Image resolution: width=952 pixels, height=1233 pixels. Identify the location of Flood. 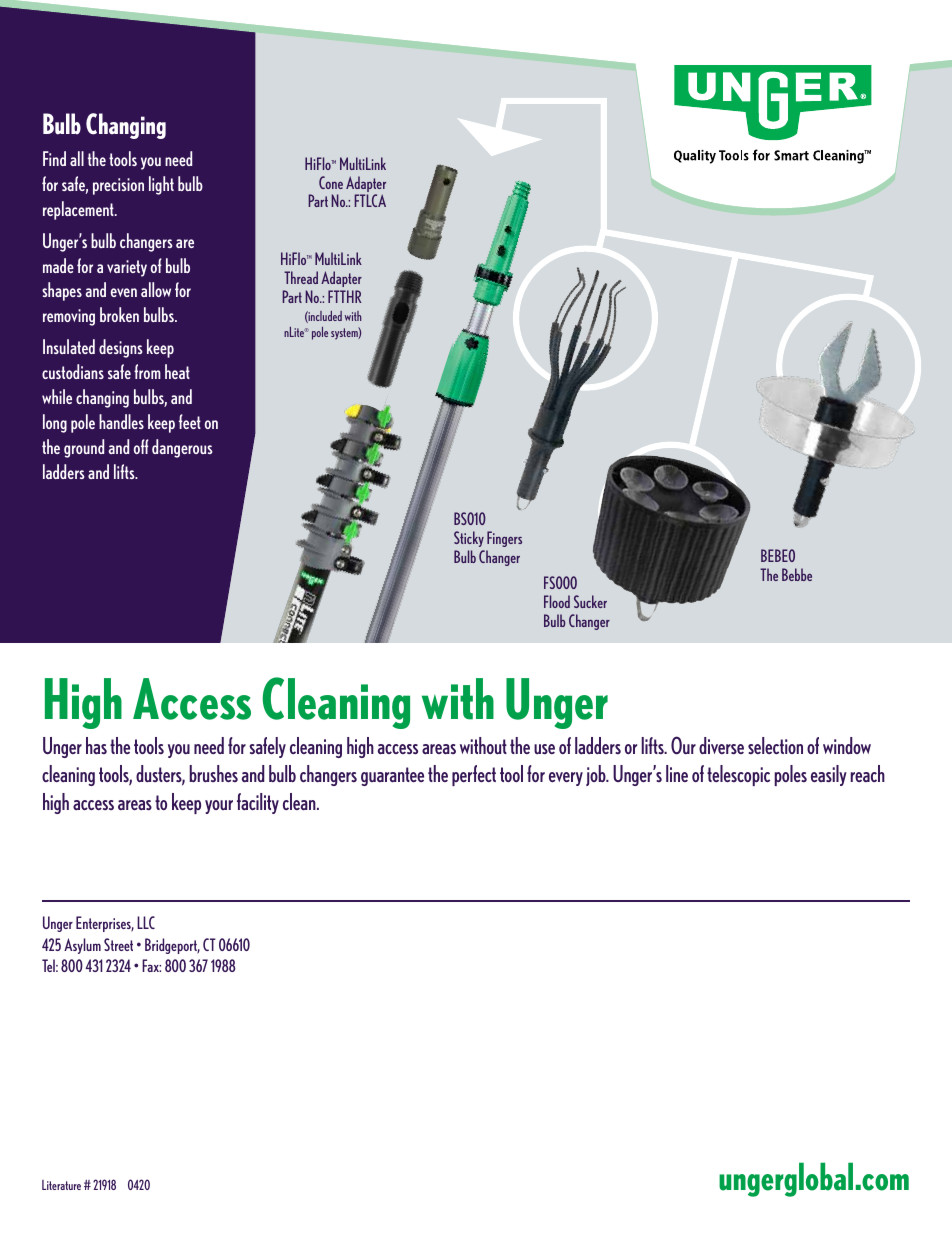
(557, 601).
